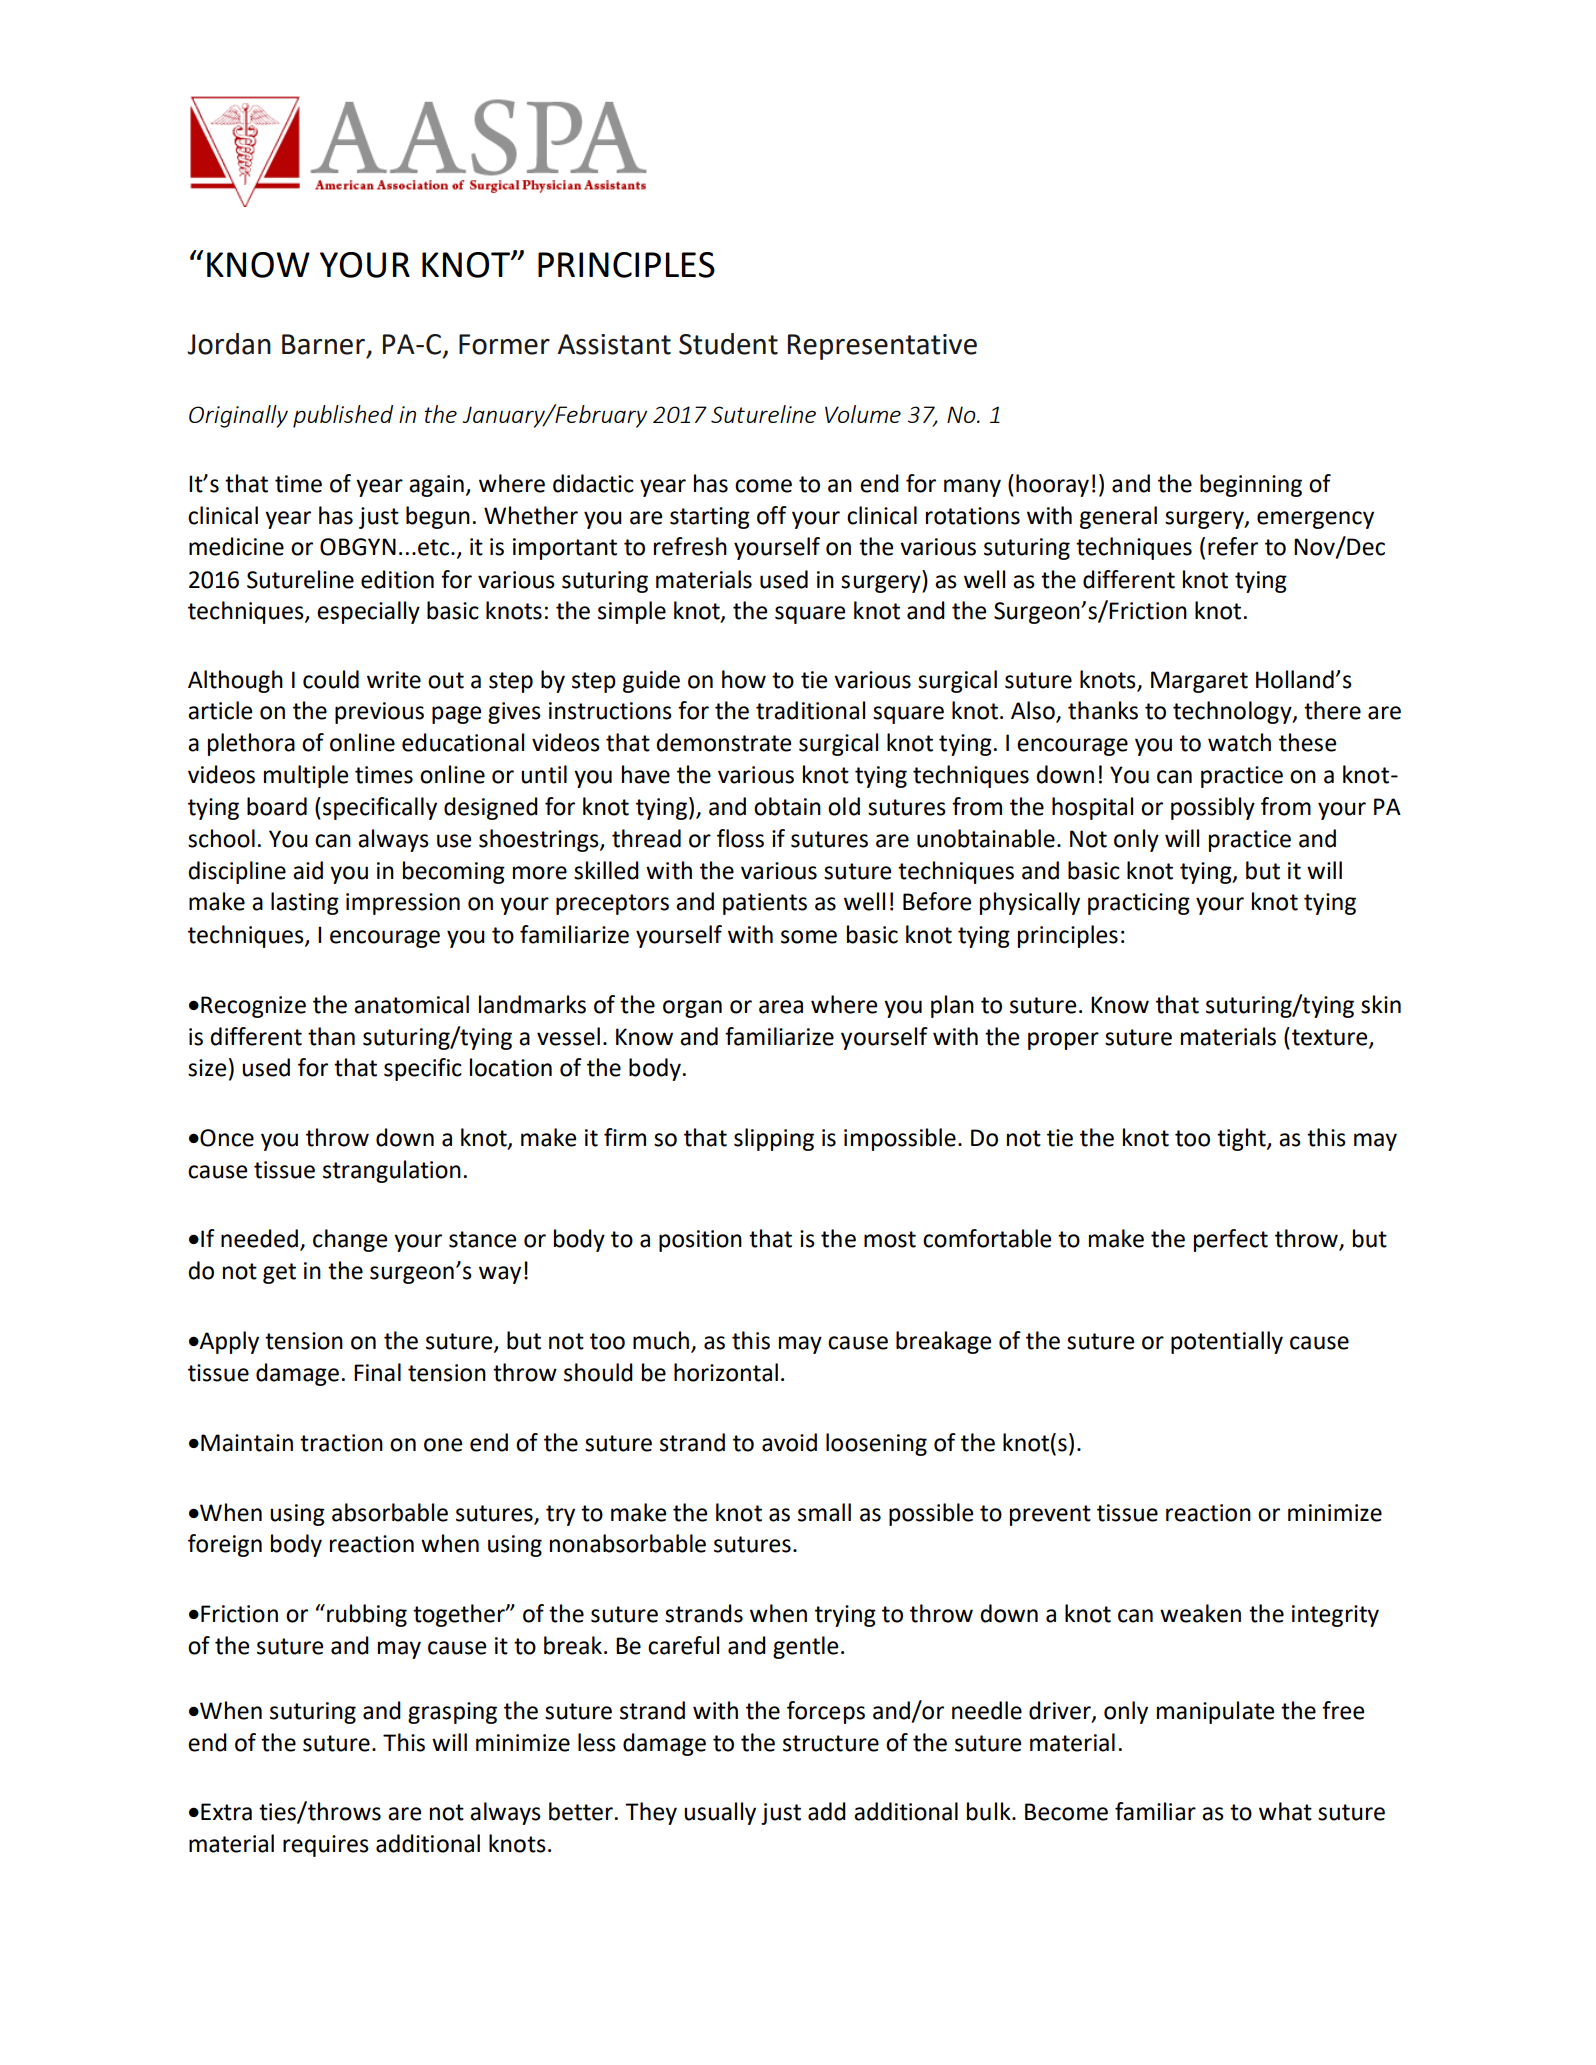 The width and height of the document is (1596, 2065). Describe the element at coordinates (740, 838) in the document. I see `floss` at that location.
